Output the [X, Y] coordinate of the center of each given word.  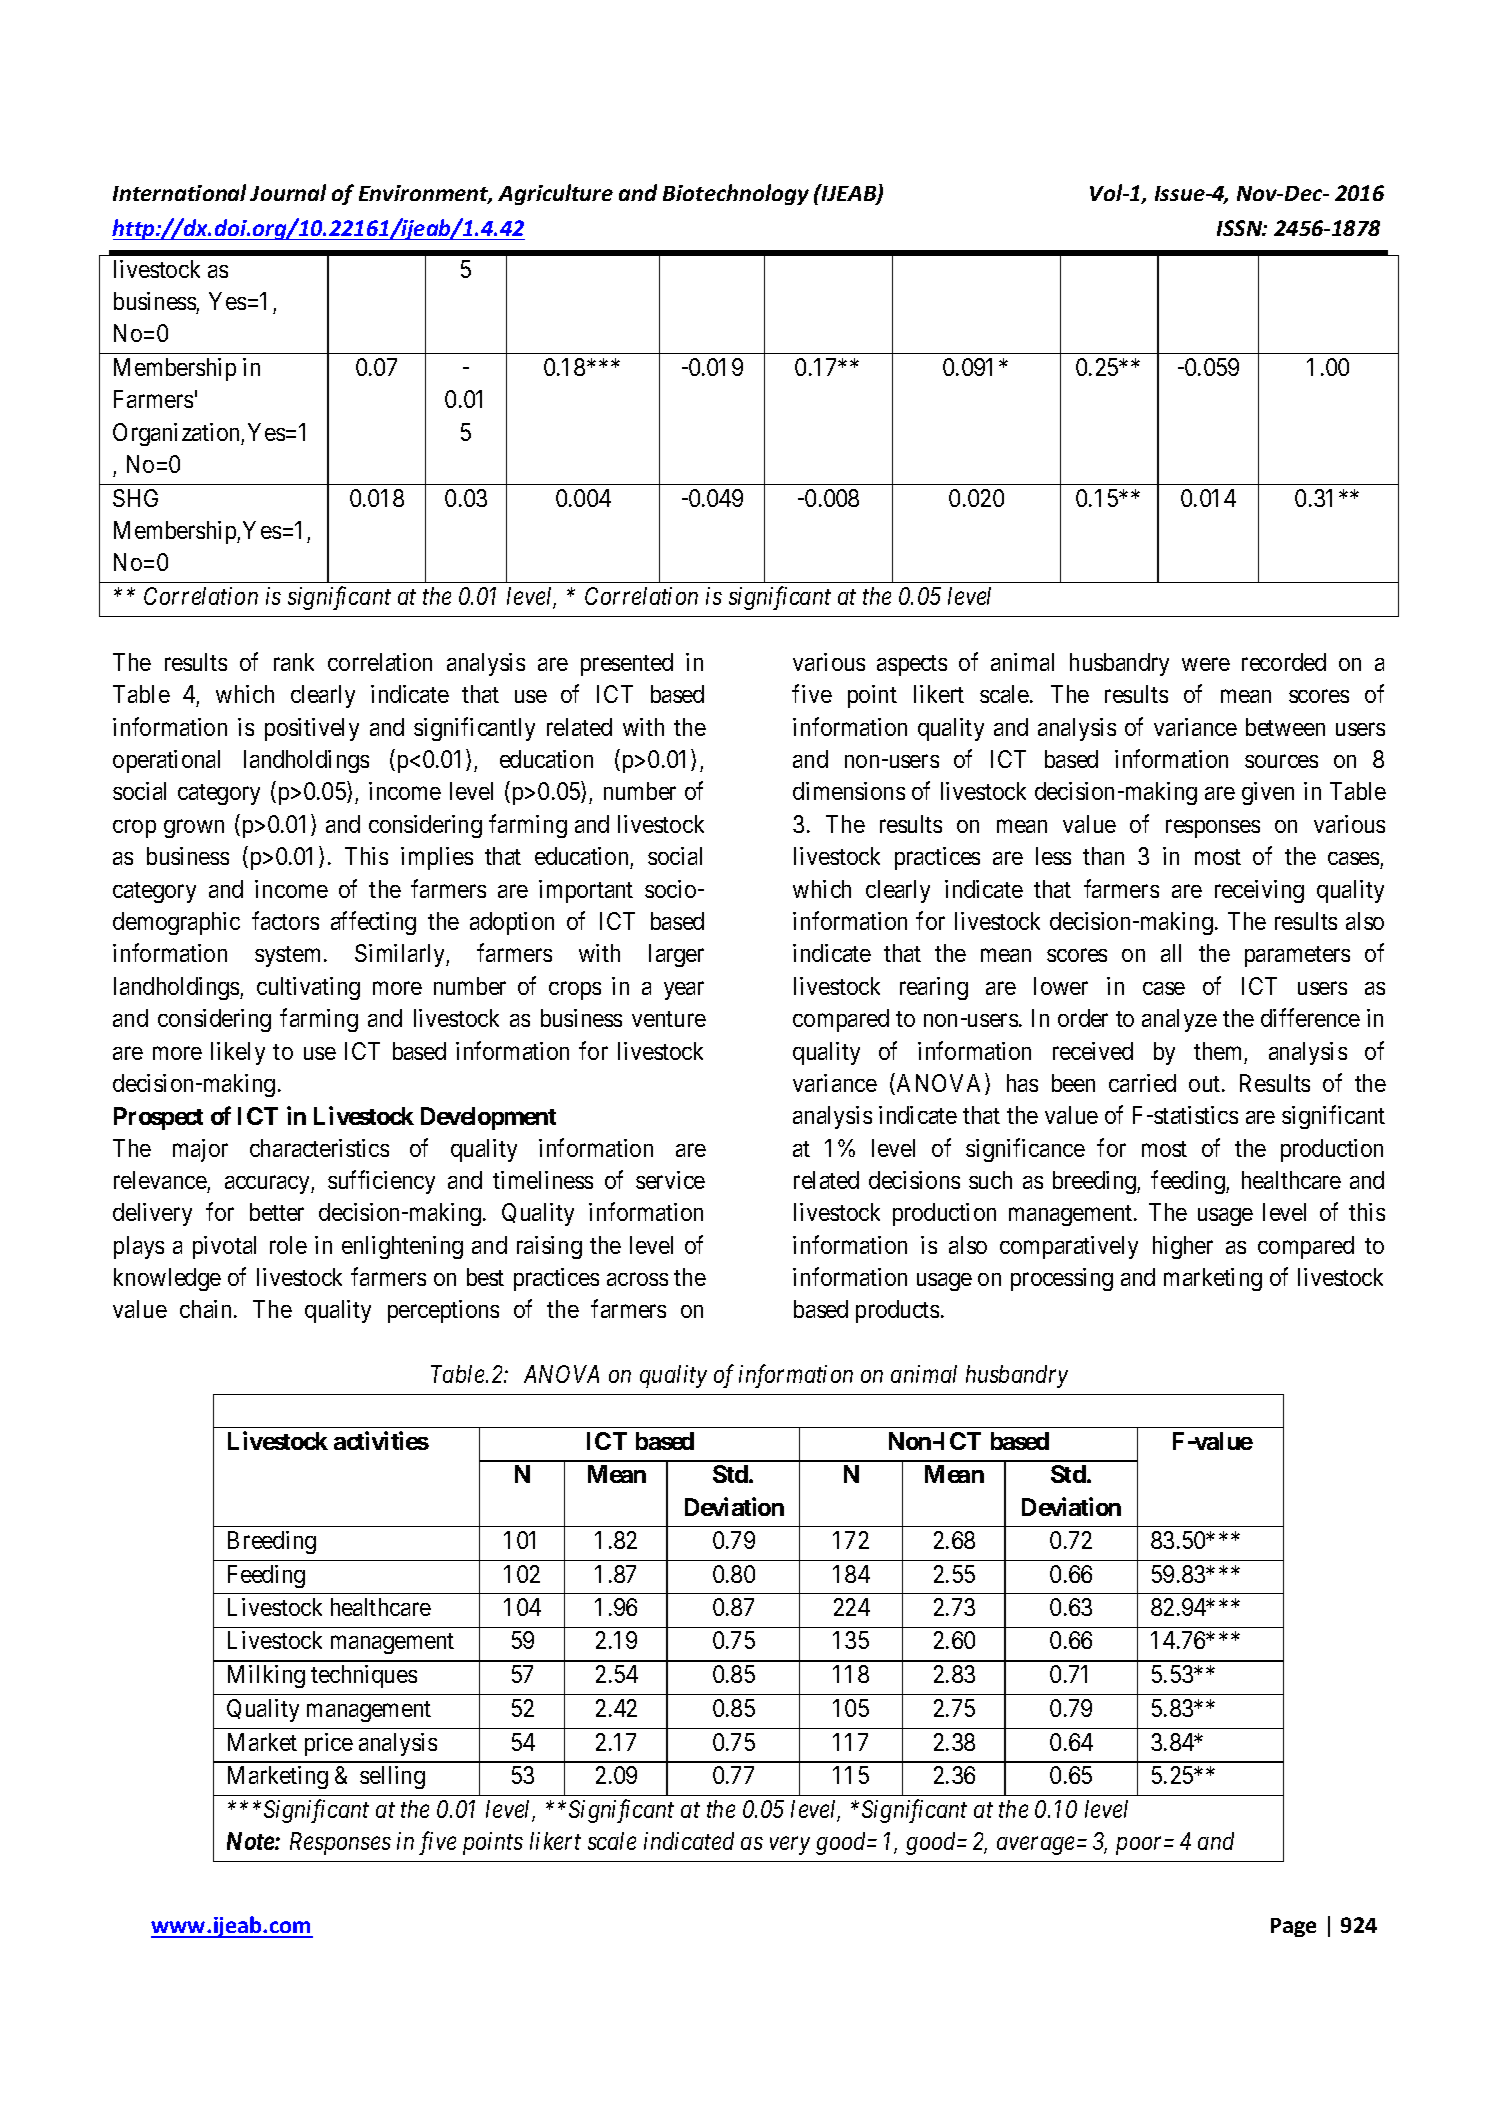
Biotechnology [736, 194]
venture [669, 1019]
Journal [288, 192]
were [1206, 664]
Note [251, 1841]
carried [1142, 1083]
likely [238, 1053]
